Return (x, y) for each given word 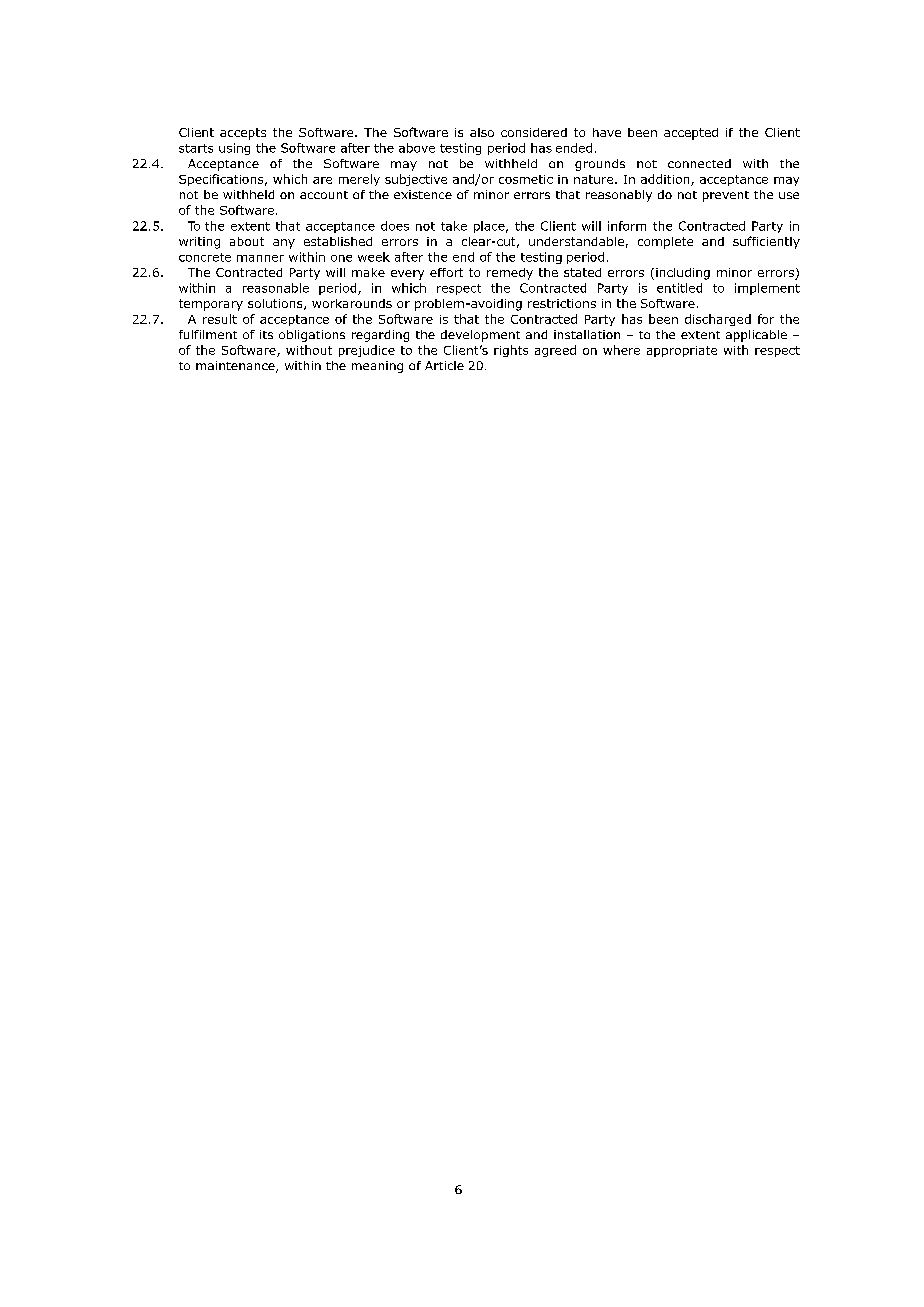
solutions (276, 304)
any (284, 244)
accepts (243, 134)
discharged (718, 320)
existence (423, 194)
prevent (726, 196)
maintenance (236, 367)
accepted (691, 134)
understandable (576, 241)
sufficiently (766, 242)
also (482, 132)
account (324, 195)
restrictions (562, 303)
